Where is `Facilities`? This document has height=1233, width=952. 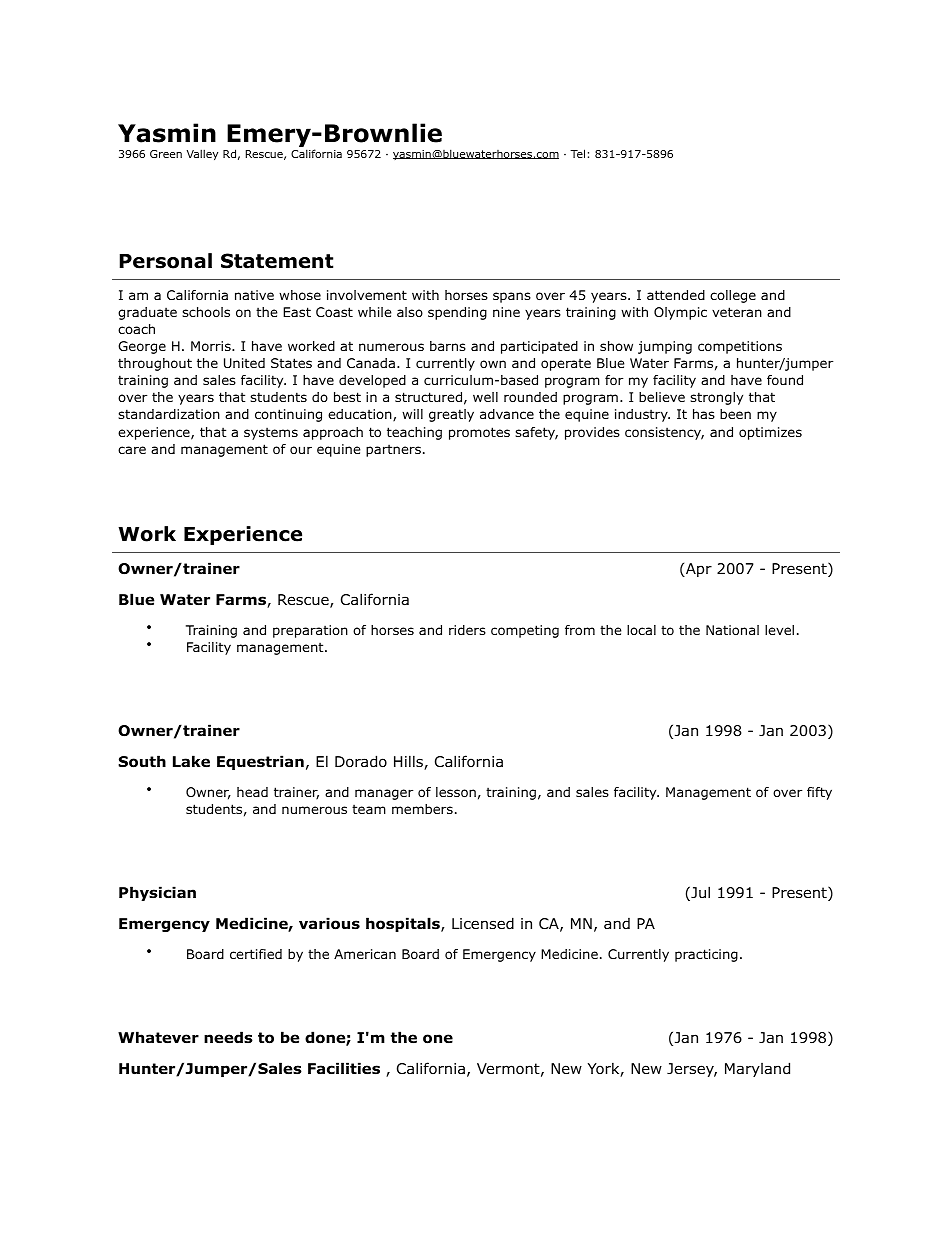 Facilities is located at coordinates (344, 1068).
